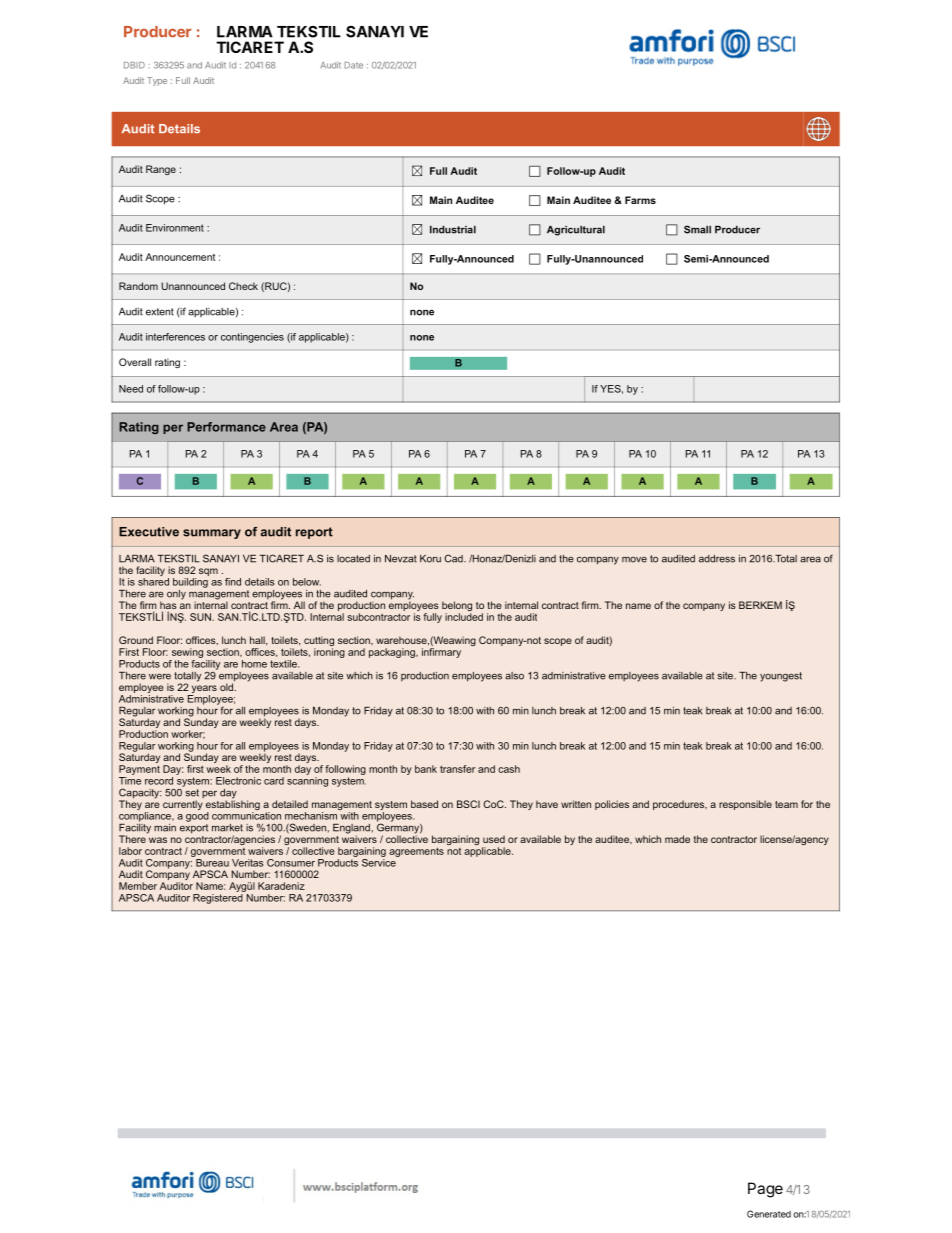  Describe the element at coordinates (640, 200) in the image. I see `Farms` at that location.
